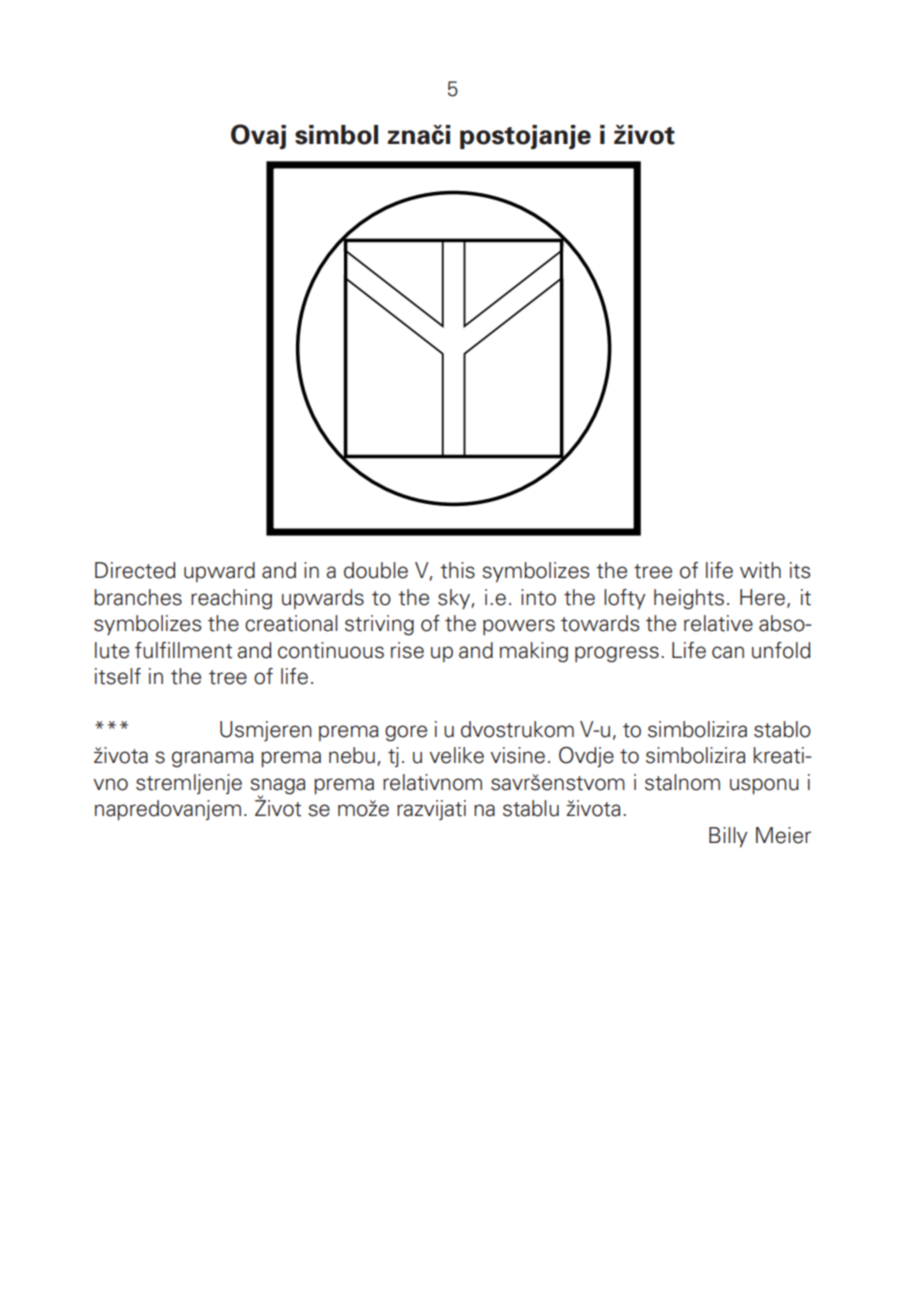 The height and width of the document is (1311, 924). I want to click on Meier, so click(783, 835).
